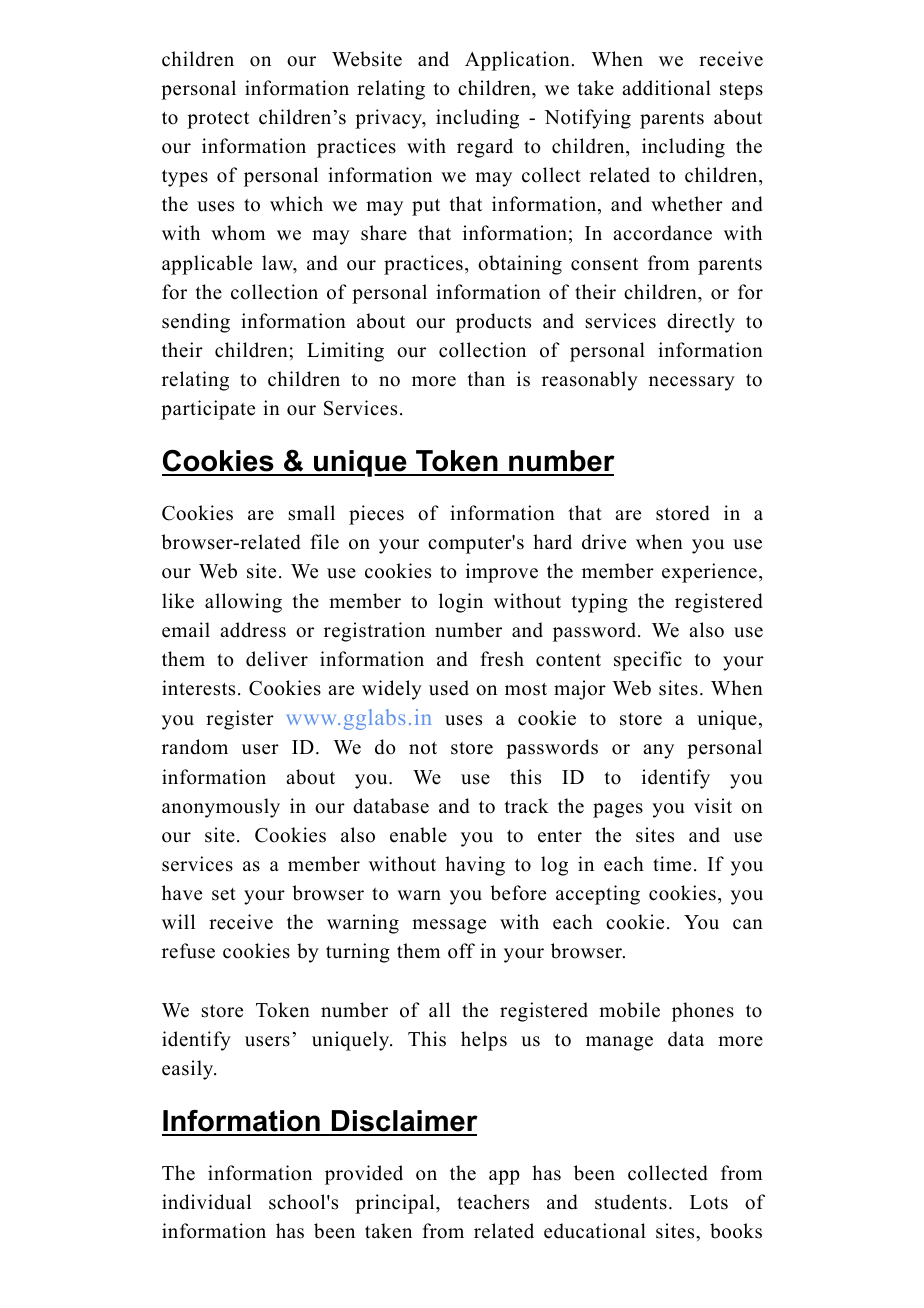 The width and height of the document is (924, 1308). Describe the element at coordinates (253, 630) in the document. I see `address` at that location.
